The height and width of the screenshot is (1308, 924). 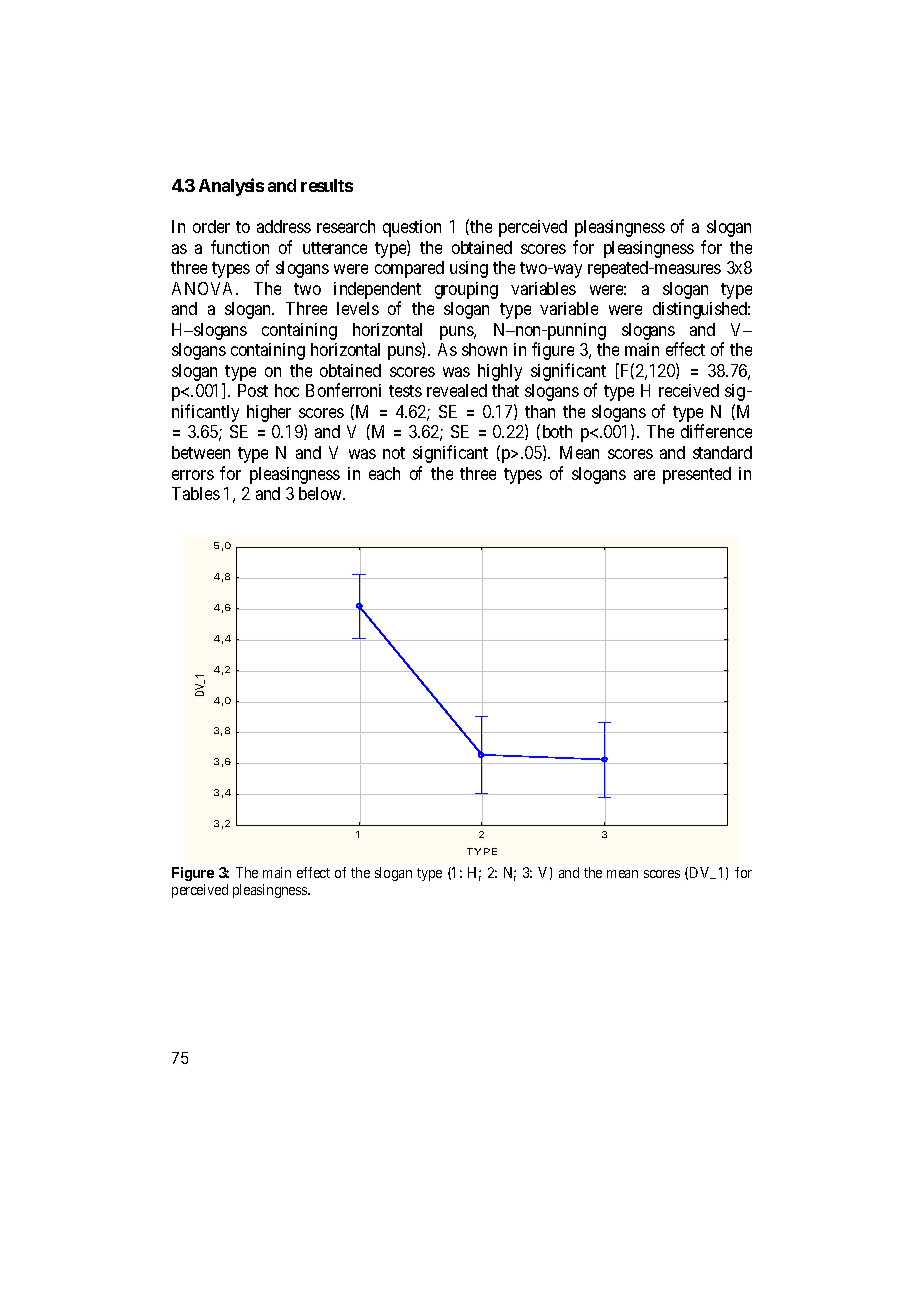 What do you see at coordinates (466, 290) in the screenshot?
I see `grouping` at bounding box center [466, 290].
